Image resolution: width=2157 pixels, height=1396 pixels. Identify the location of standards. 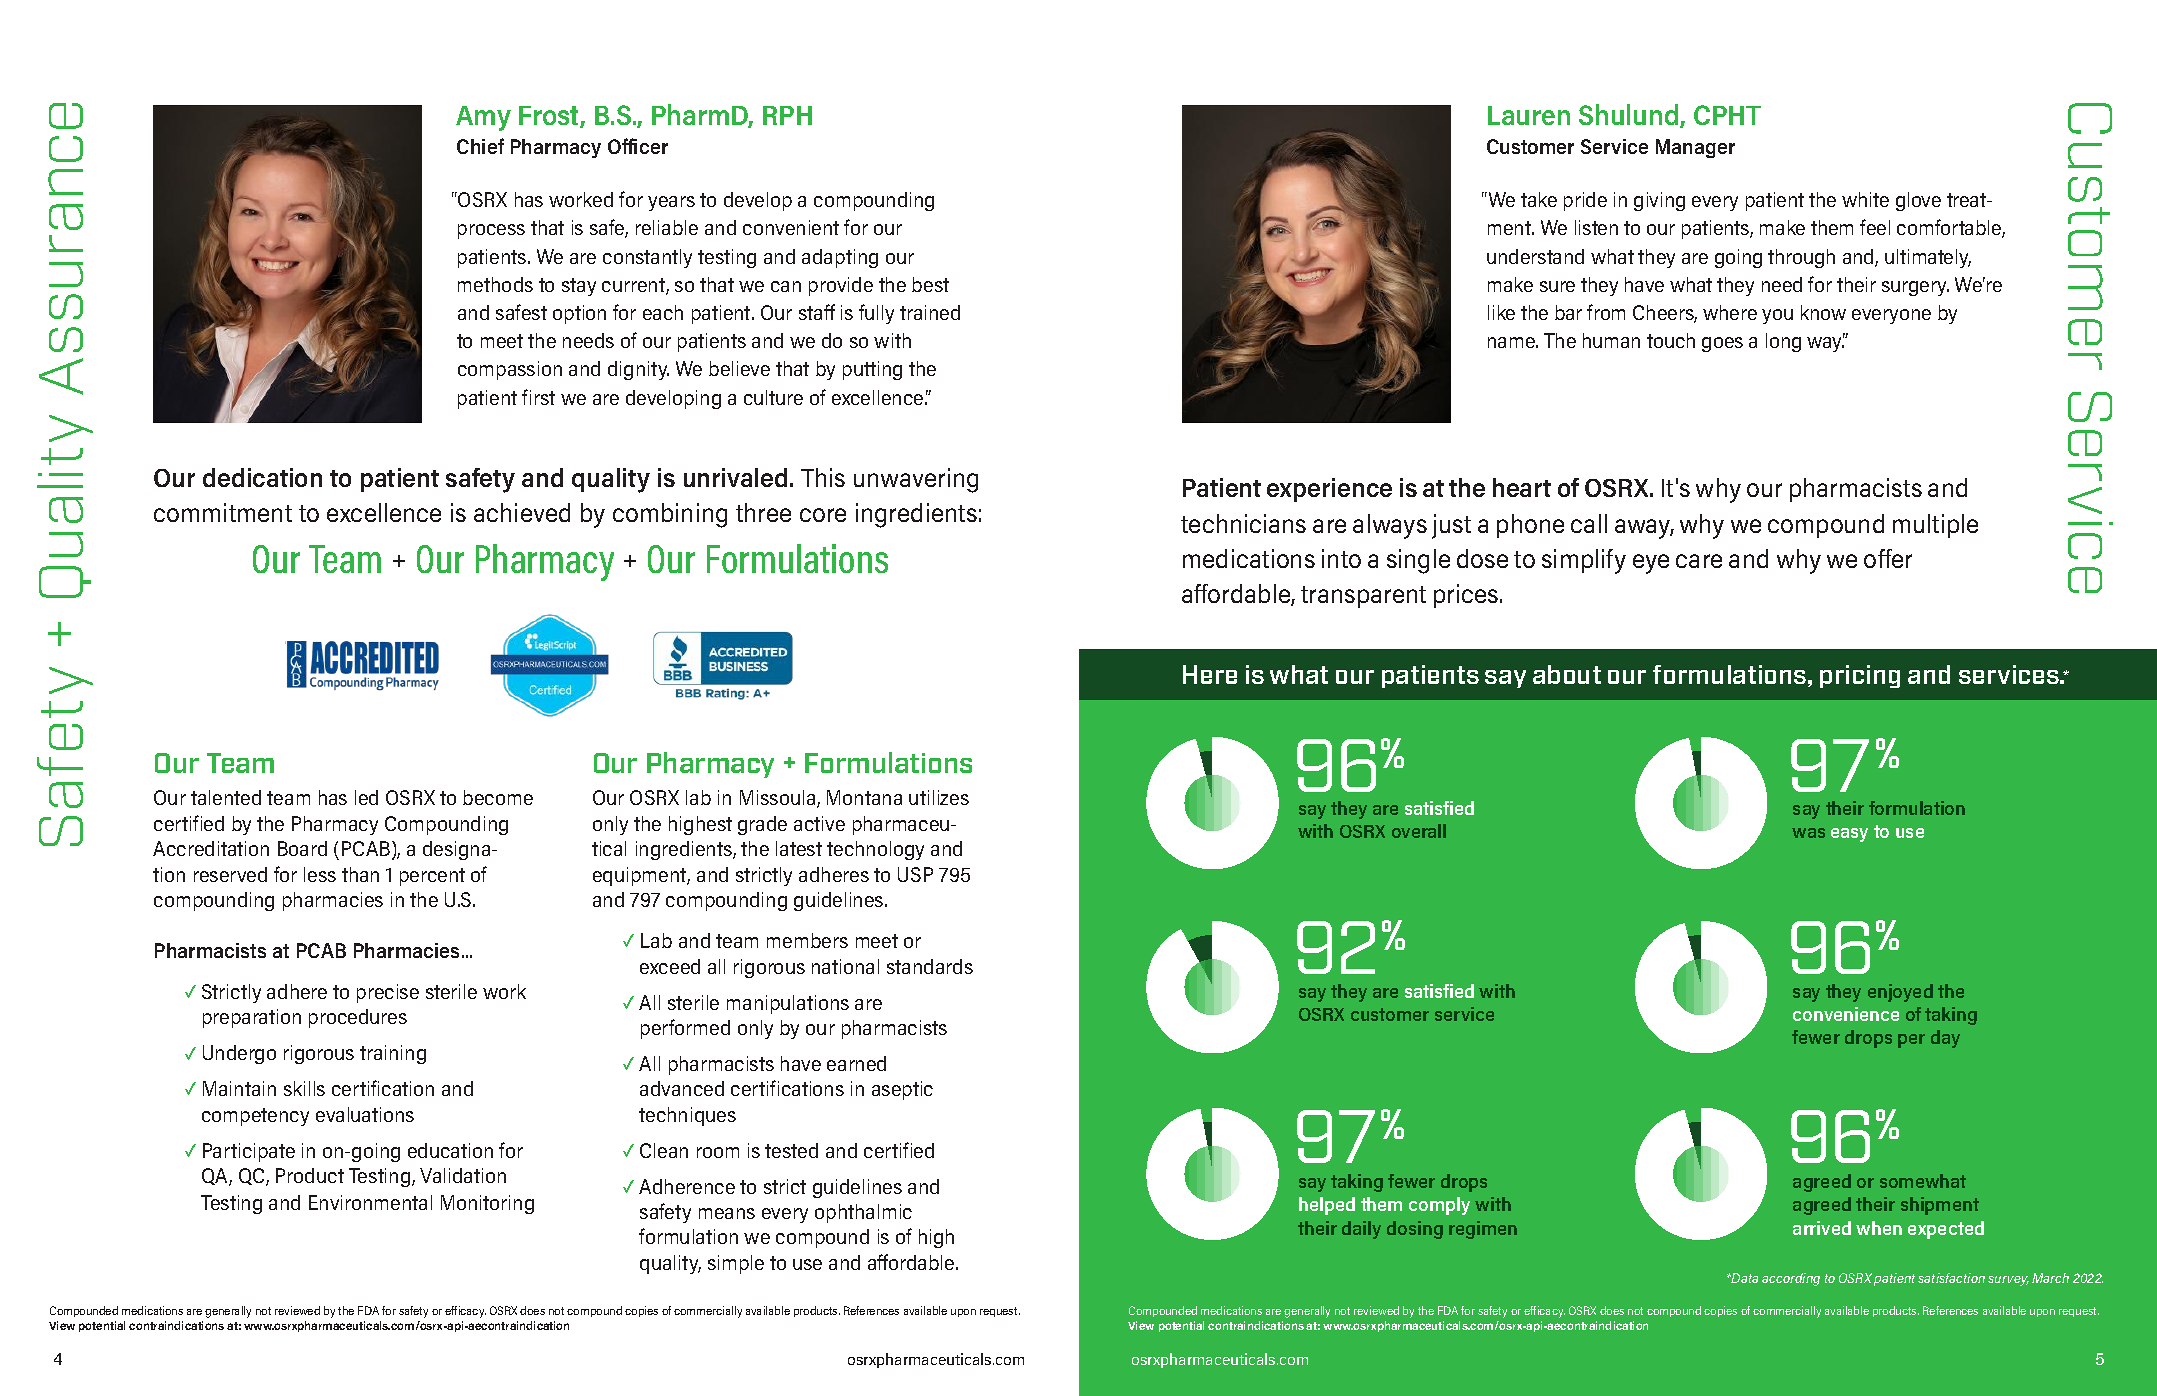
(930, 966).
